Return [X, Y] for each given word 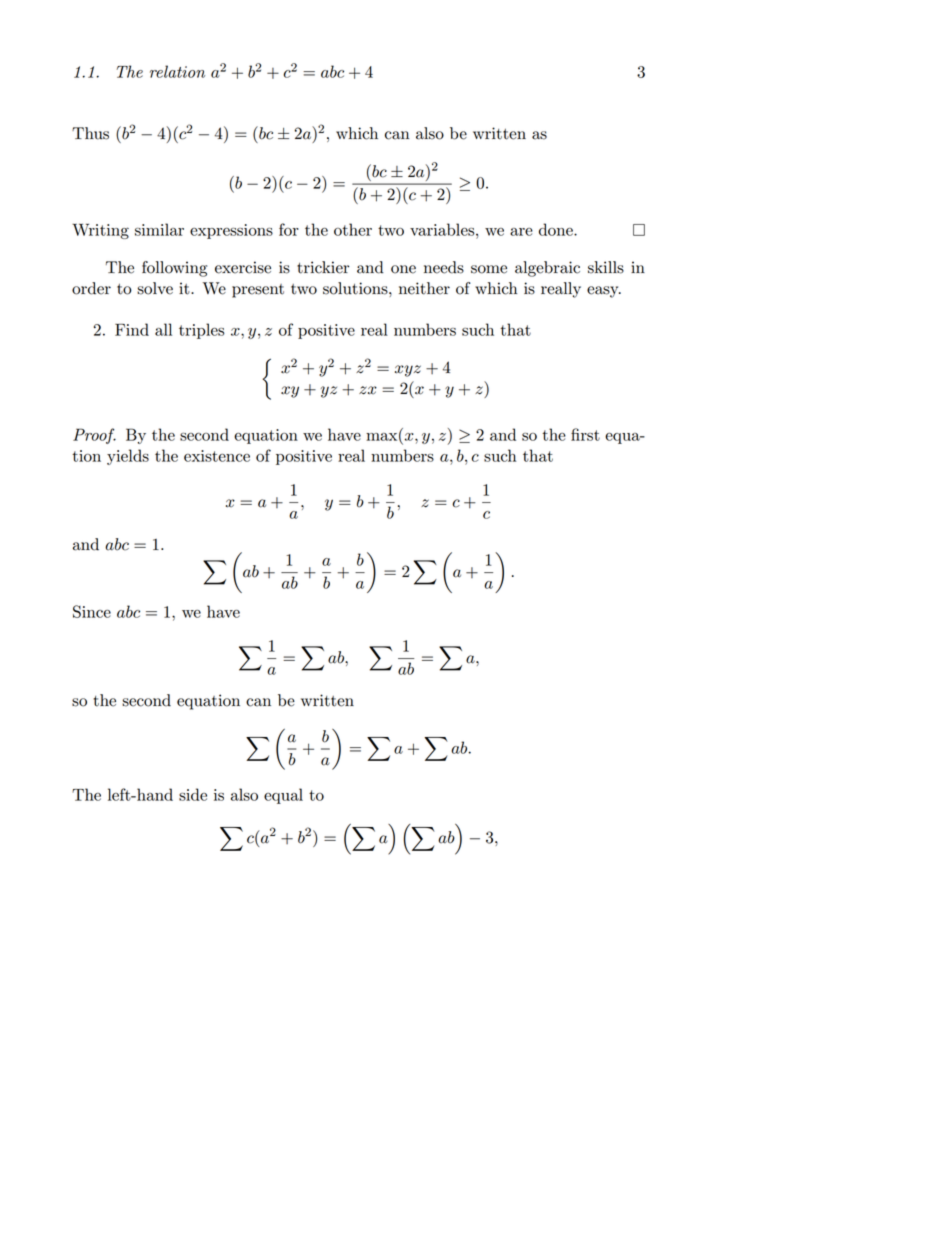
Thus [90, 133]
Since [92, 611]
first [585, 434]
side [193, 794]
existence [217, 456]
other [353, 229]
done [557, 229]
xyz [408, 371]
